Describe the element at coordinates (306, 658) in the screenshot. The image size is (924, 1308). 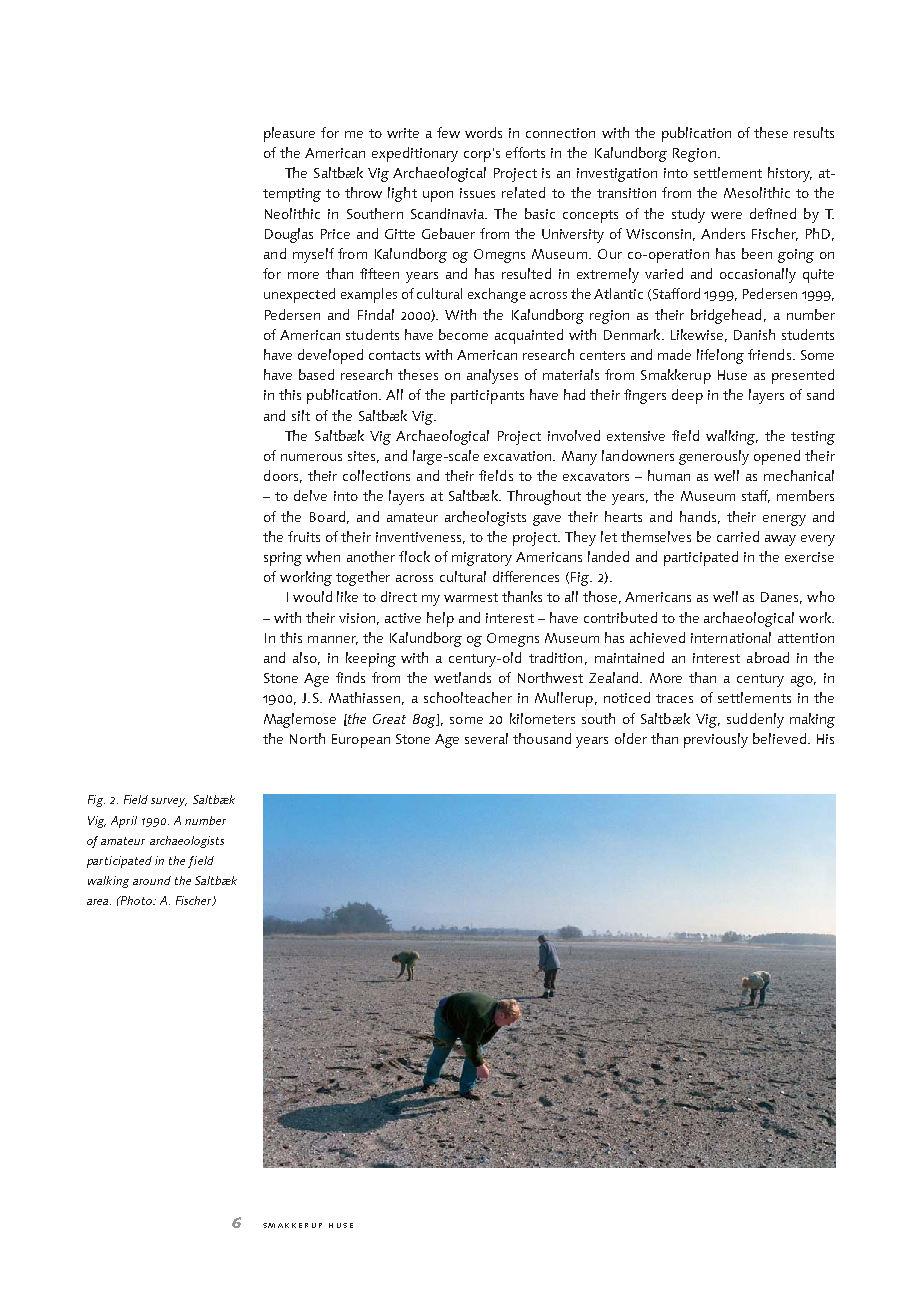
I see `also` at that location.
